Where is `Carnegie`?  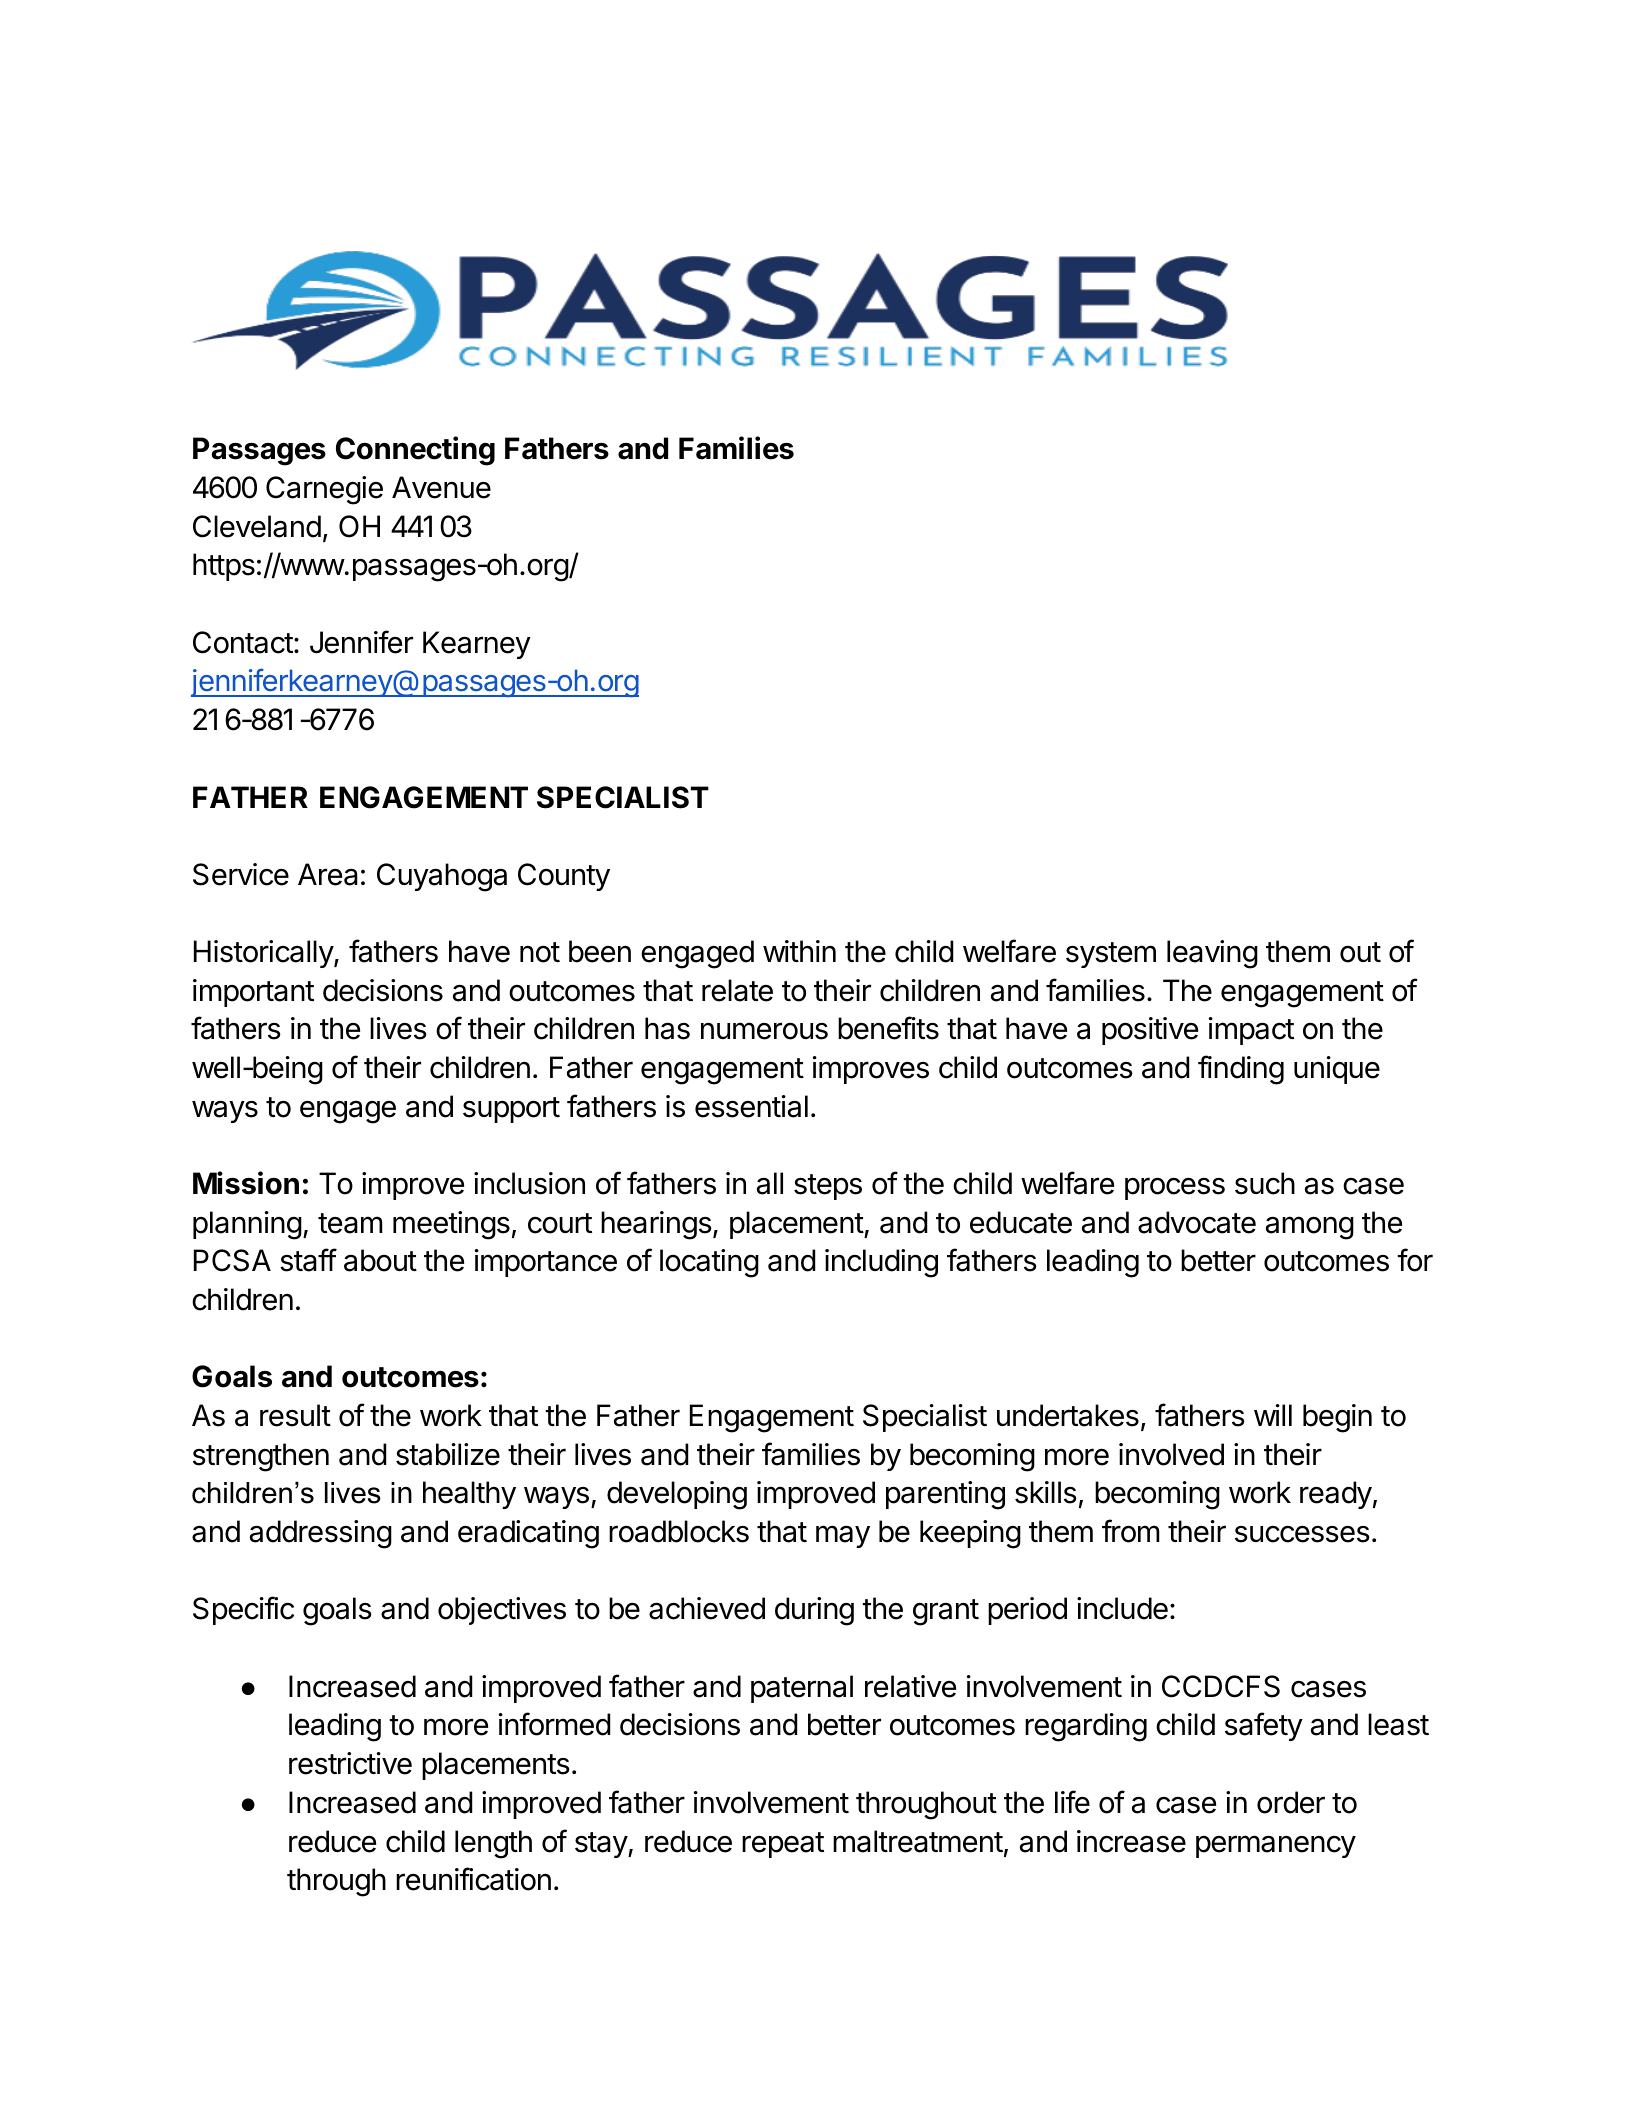
Carnegie is located at coordinates (324, 490).
